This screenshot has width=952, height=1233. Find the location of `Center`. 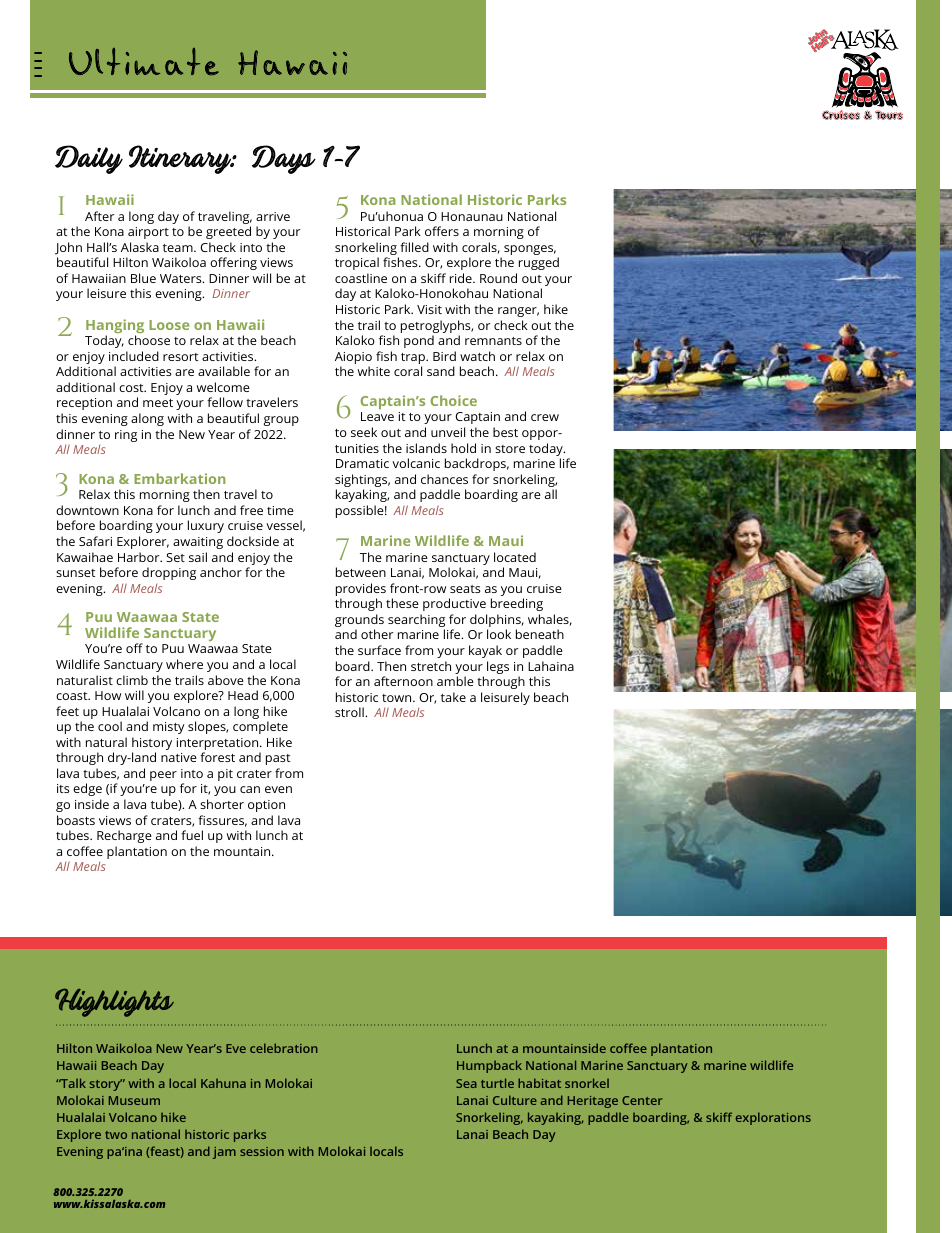

Center is located at coordinates (642, 1100).
